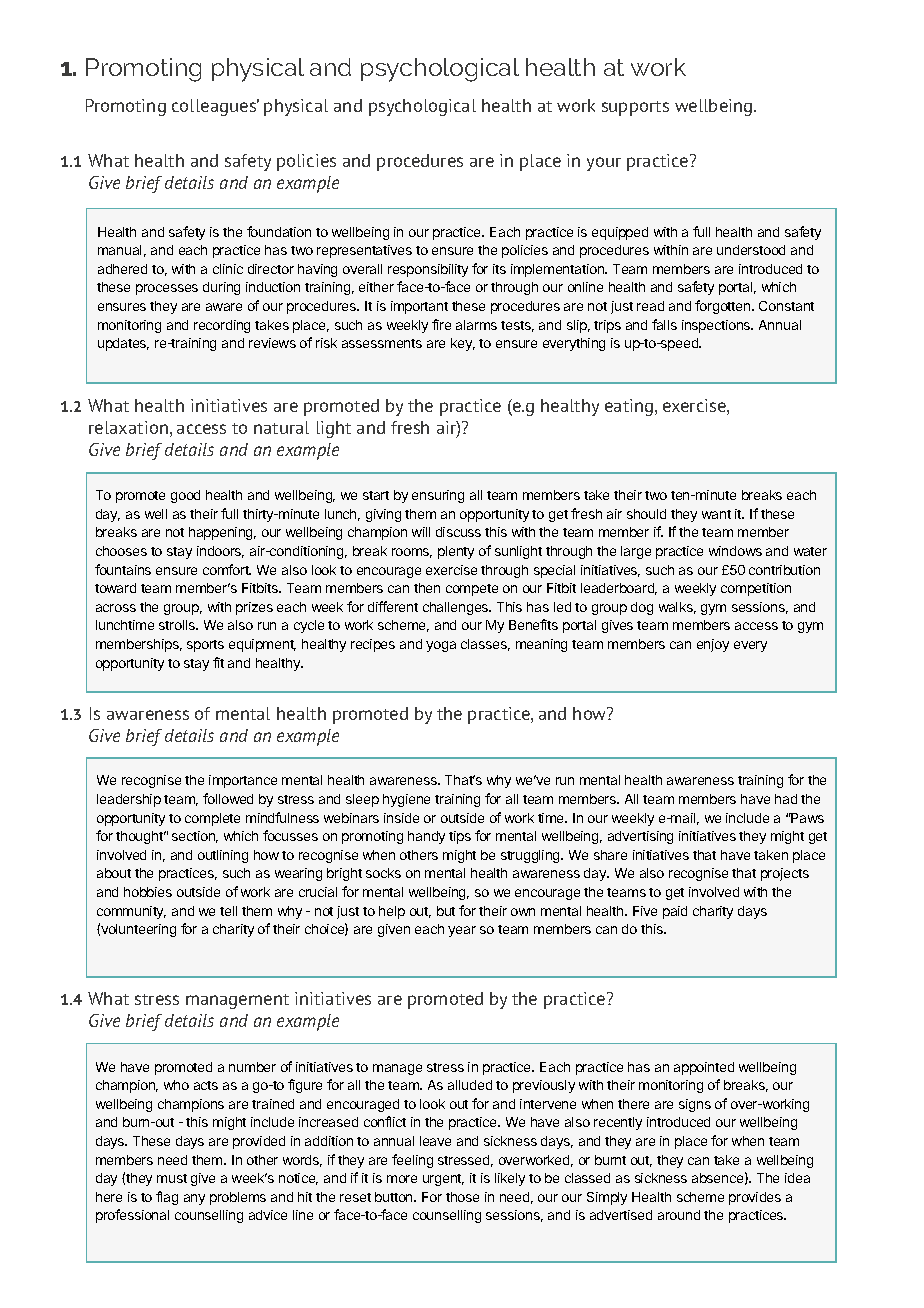  I want to click on ensuring, so click(438, 496).
